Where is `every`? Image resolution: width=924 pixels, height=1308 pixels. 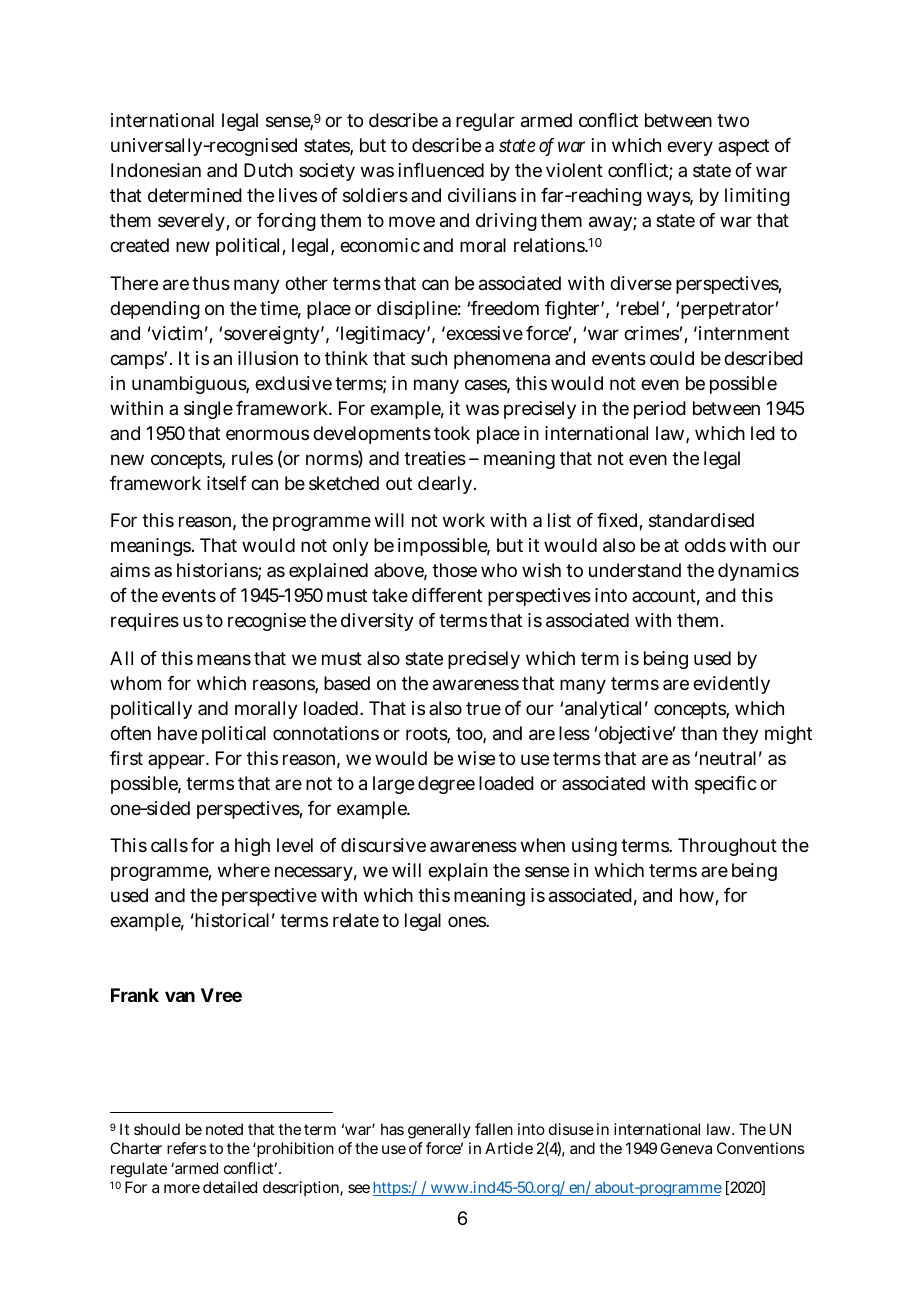 every is located at coordinates (690, 148).
